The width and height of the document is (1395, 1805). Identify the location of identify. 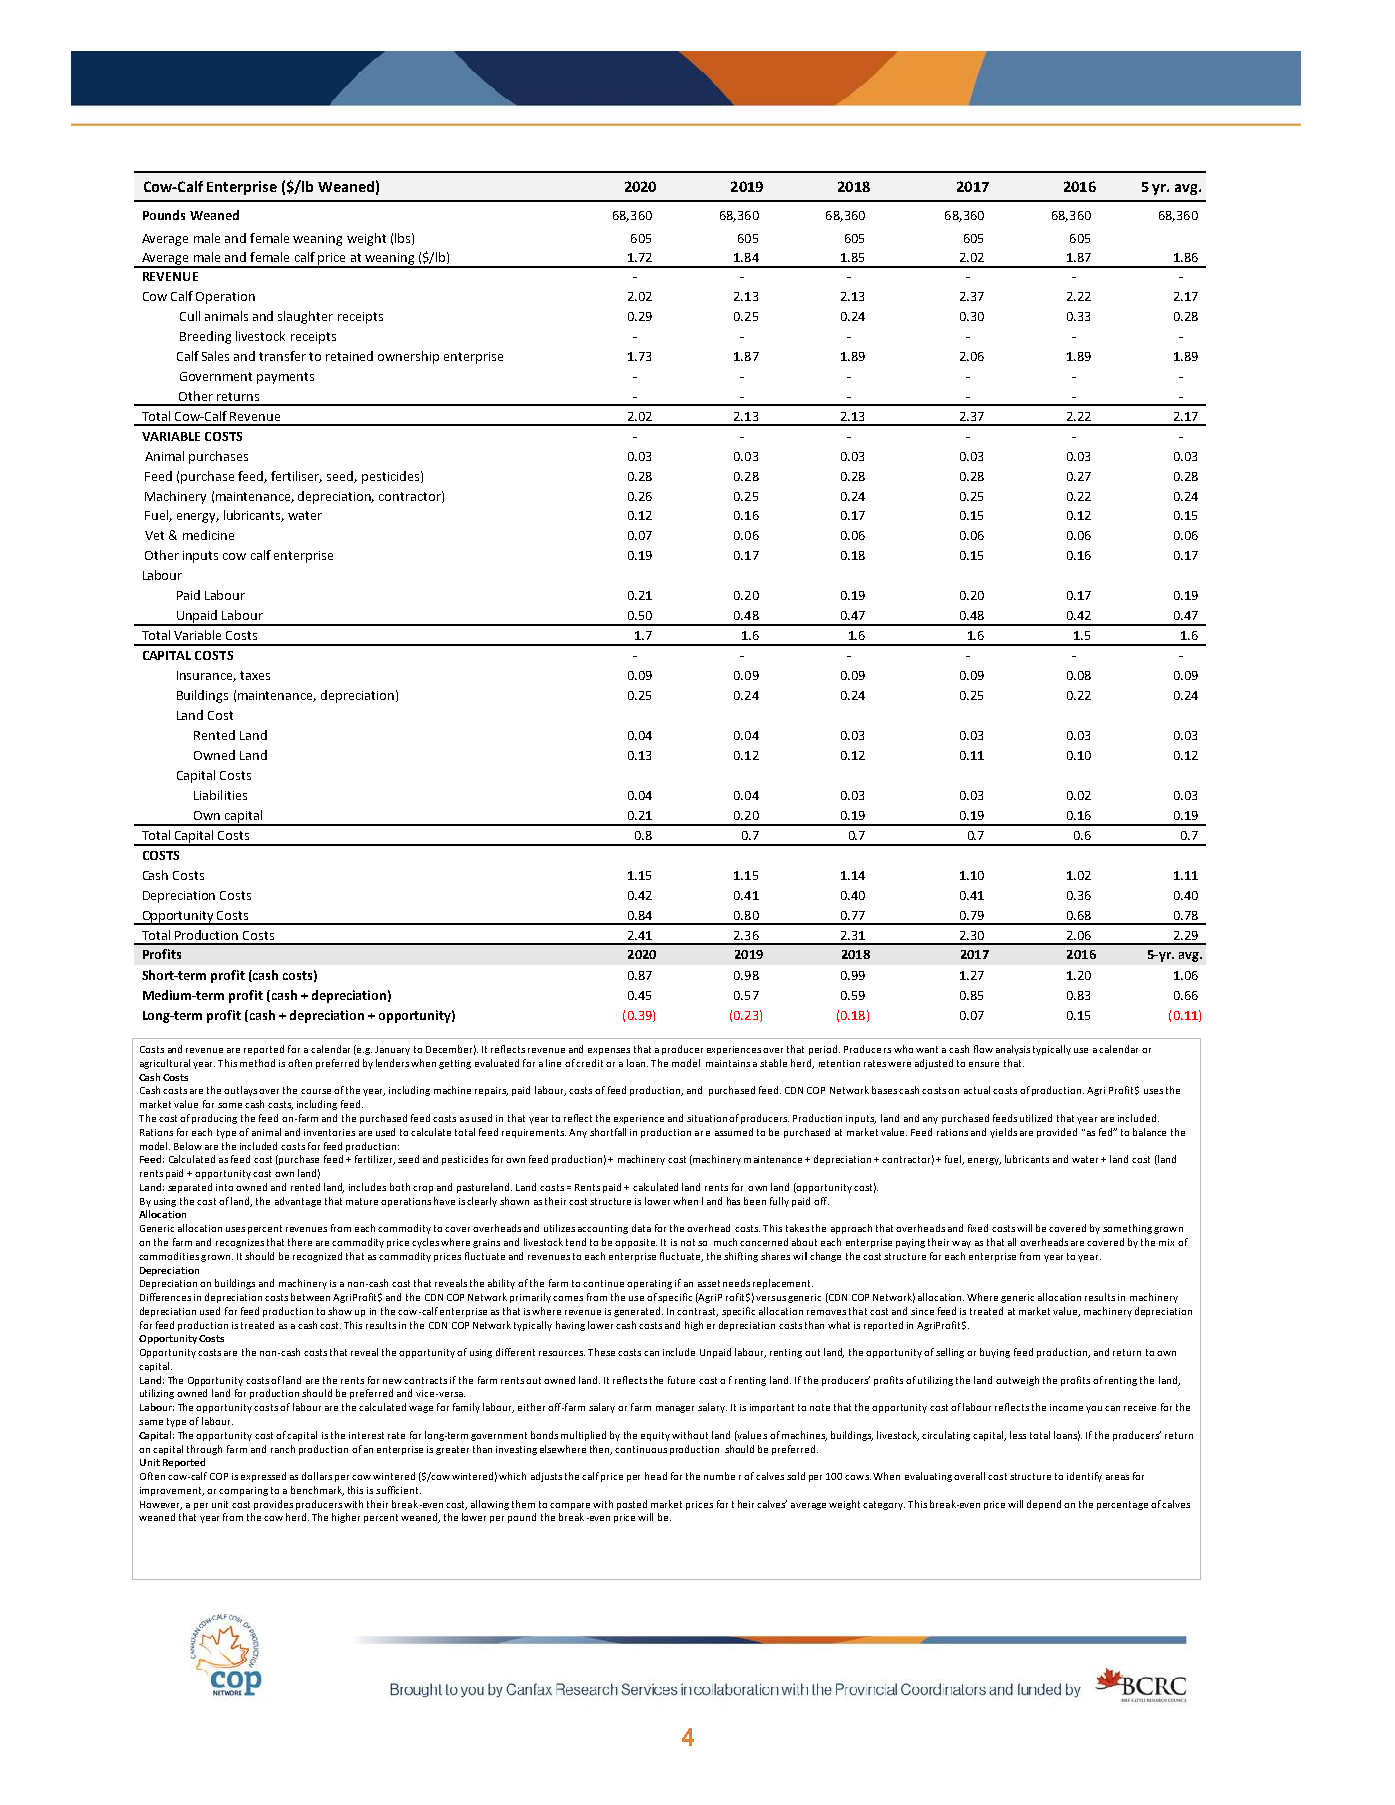
(1084, 1477).
